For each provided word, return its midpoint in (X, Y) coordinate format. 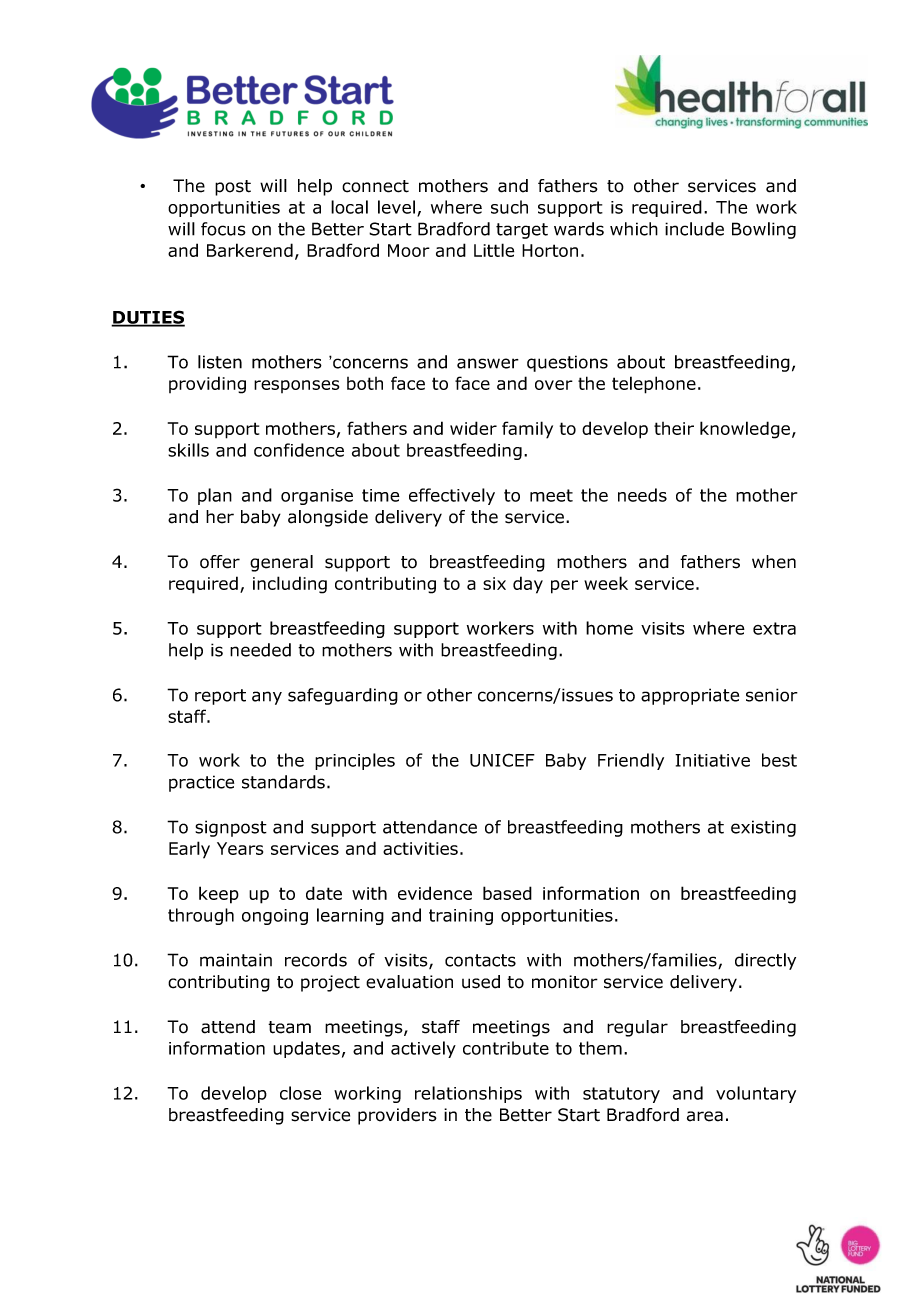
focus (223, 229)
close (301, 1093)
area (705, 1116)
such (509, 207)
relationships (468, 1094)
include (694, 229)
